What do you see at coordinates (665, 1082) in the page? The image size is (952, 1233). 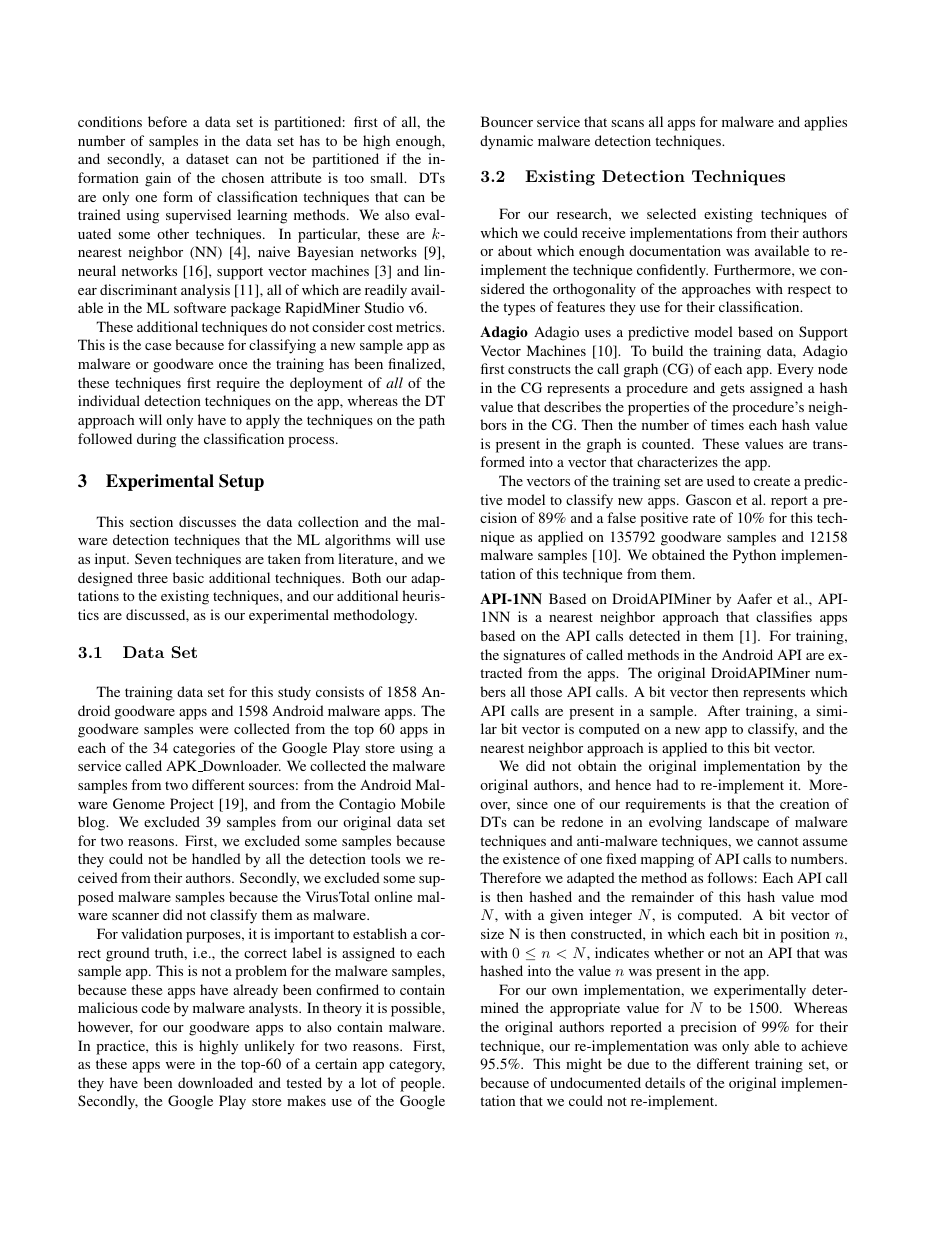 I see `details` at bounding box center [665, 1082].
